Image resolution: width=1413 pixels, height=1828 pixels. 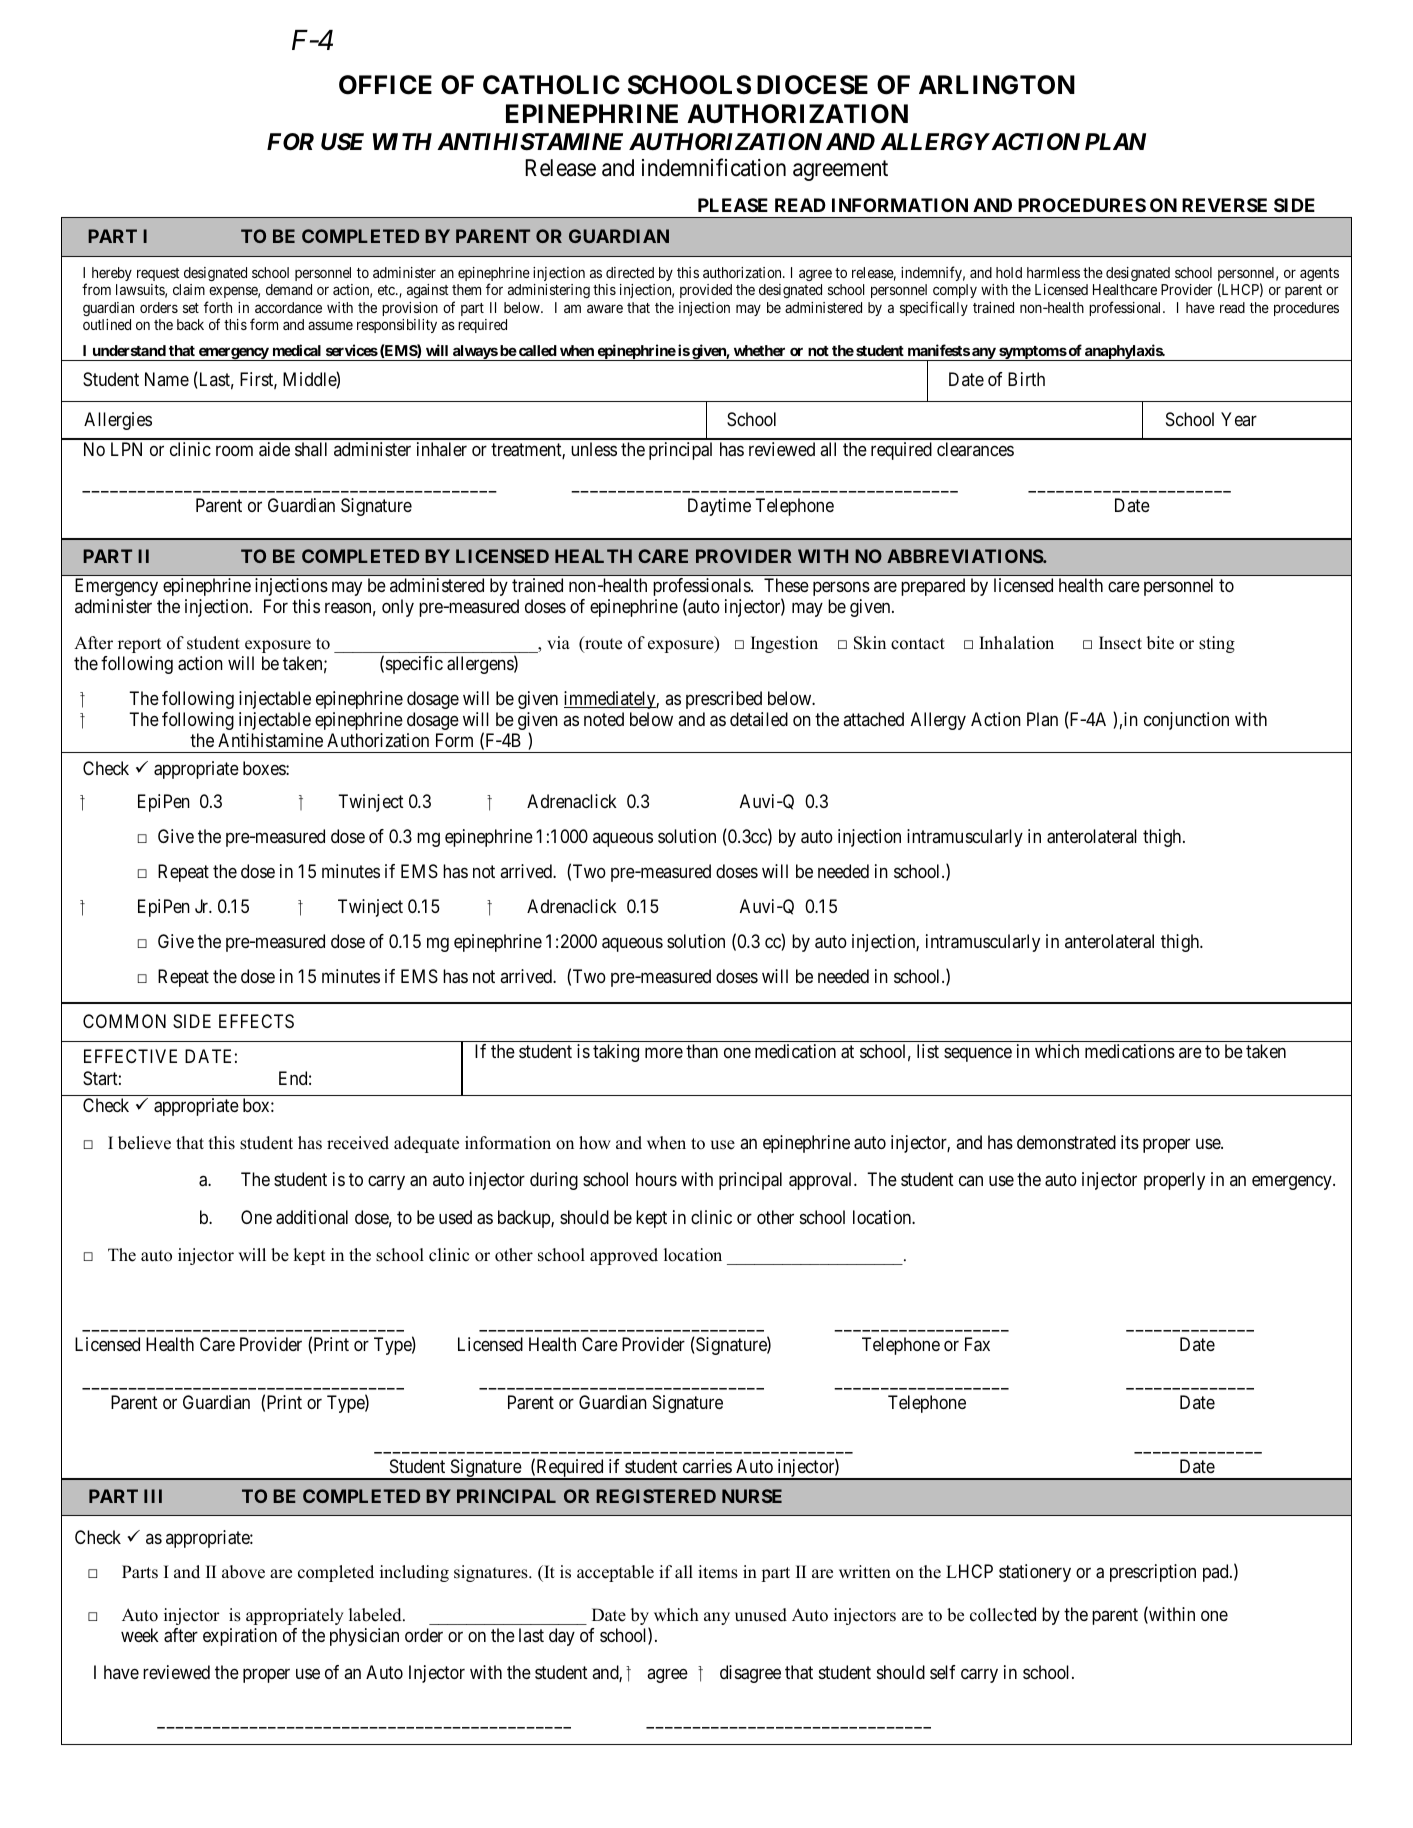 I want to click on detailed, so click(x=759, y=719).
